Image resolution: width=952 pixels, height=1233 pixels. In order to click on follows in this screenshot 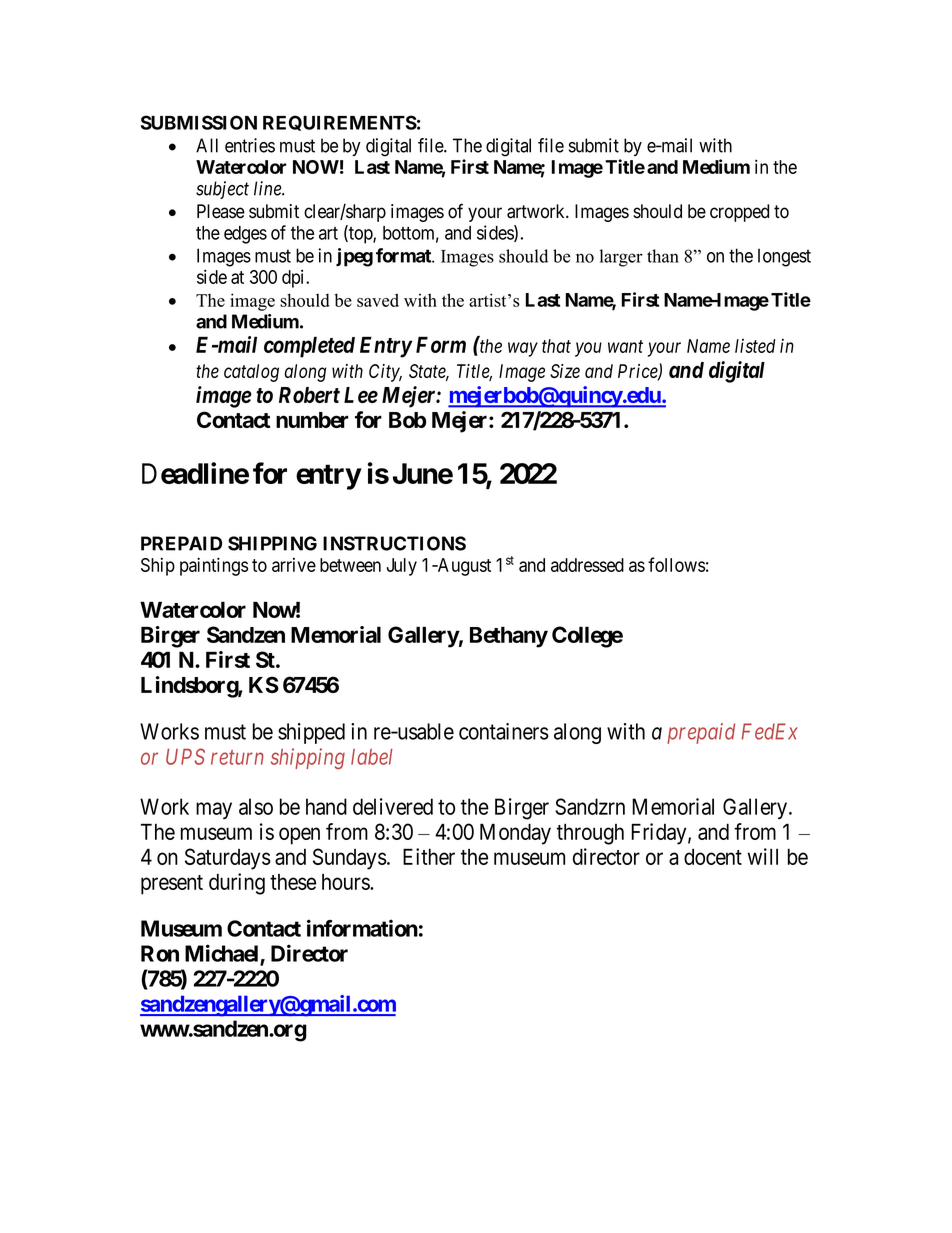, I will do `click(676, 564)`.
